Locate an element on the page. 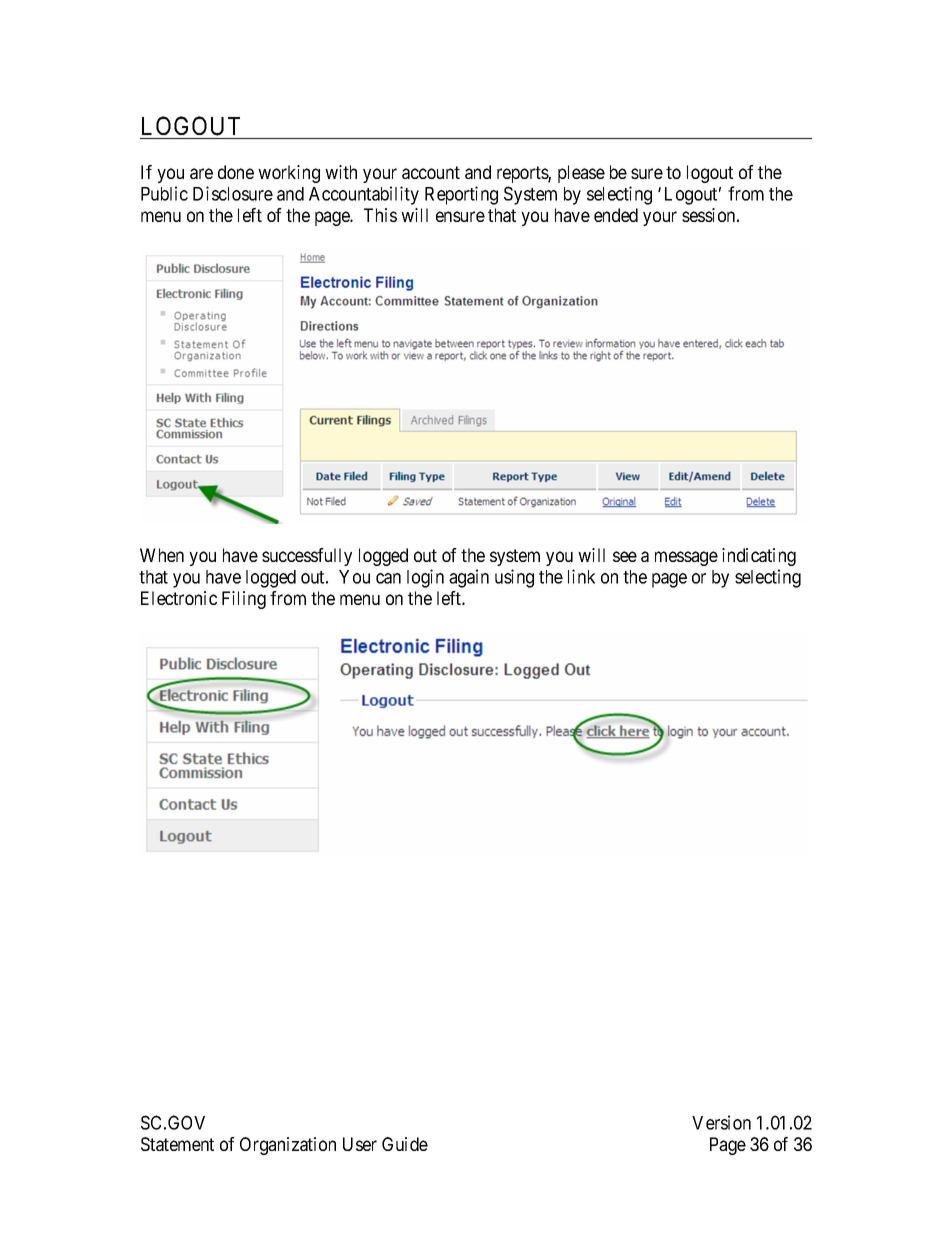  again is located at coordinates (469, 578).
